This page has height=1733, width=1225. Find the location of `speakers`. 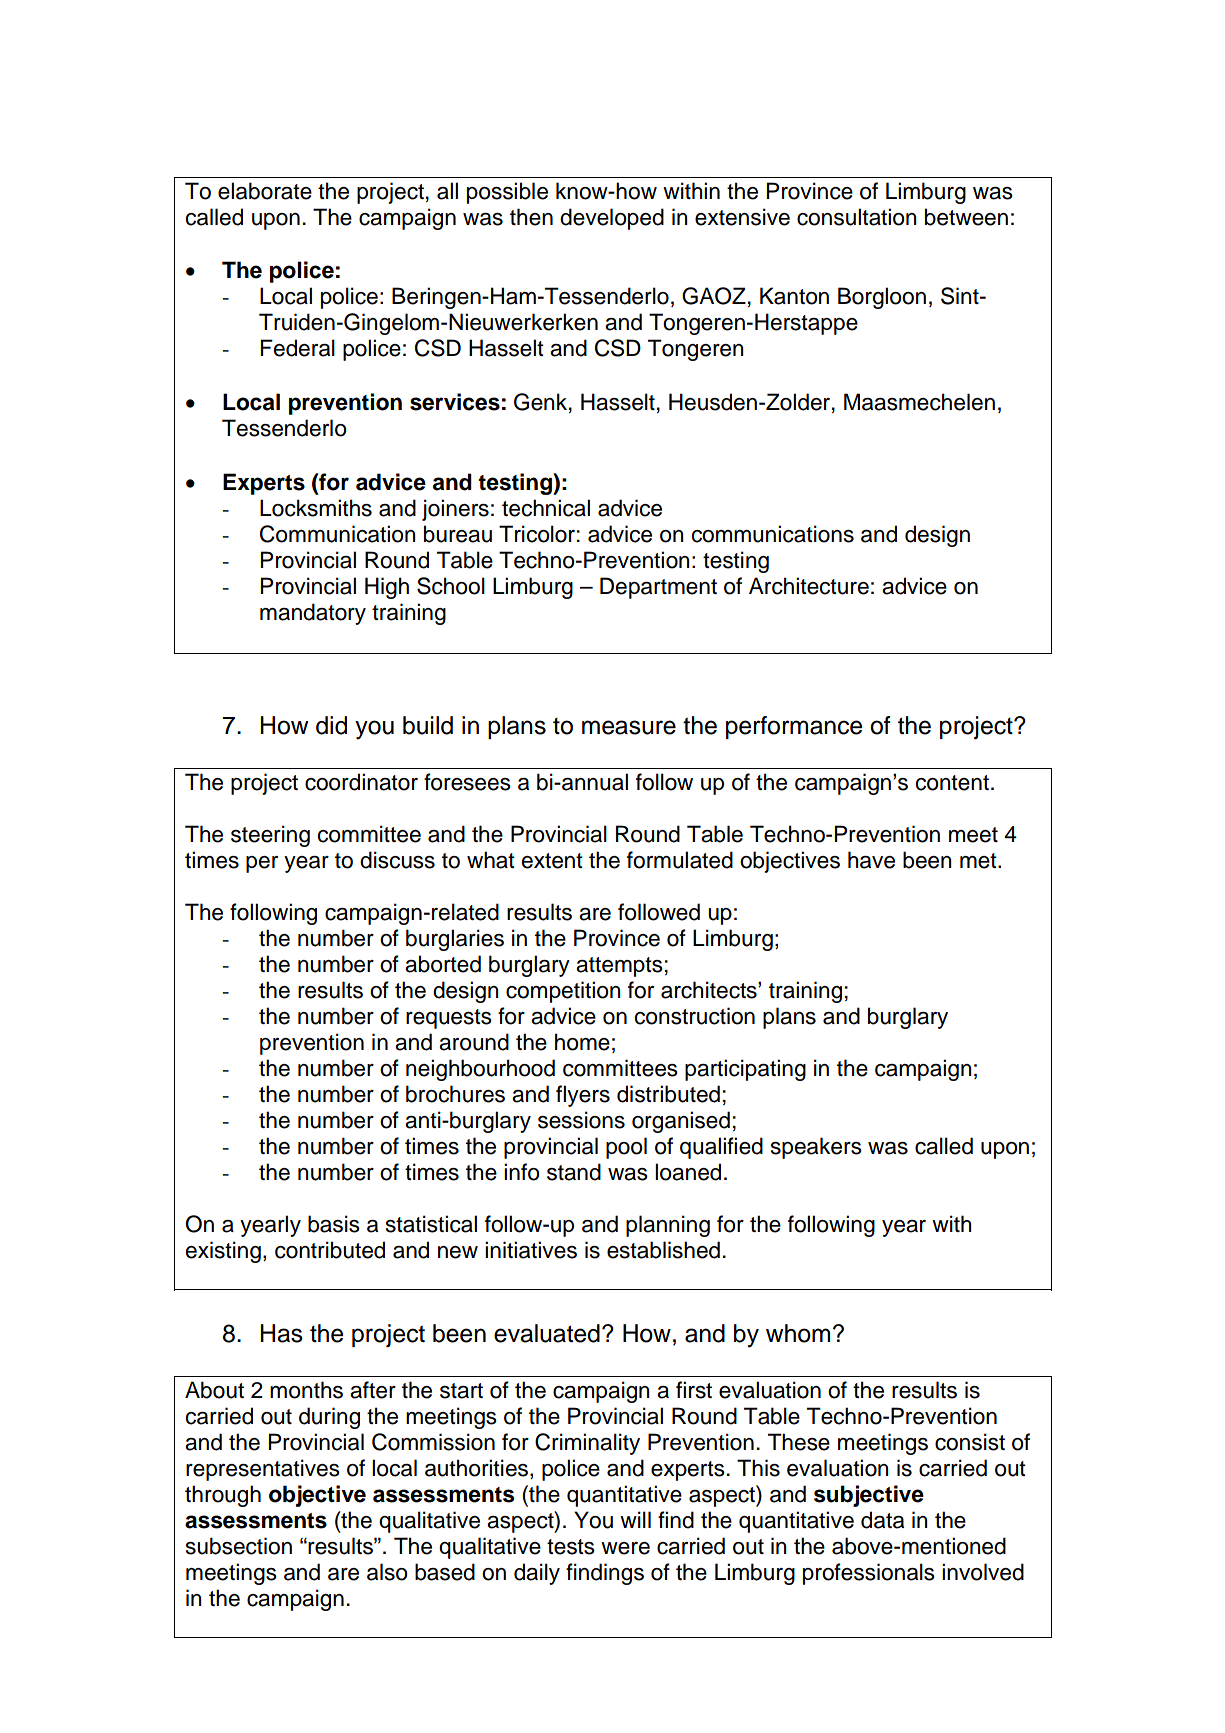

speakers is located at coordinates (816, 1148).
